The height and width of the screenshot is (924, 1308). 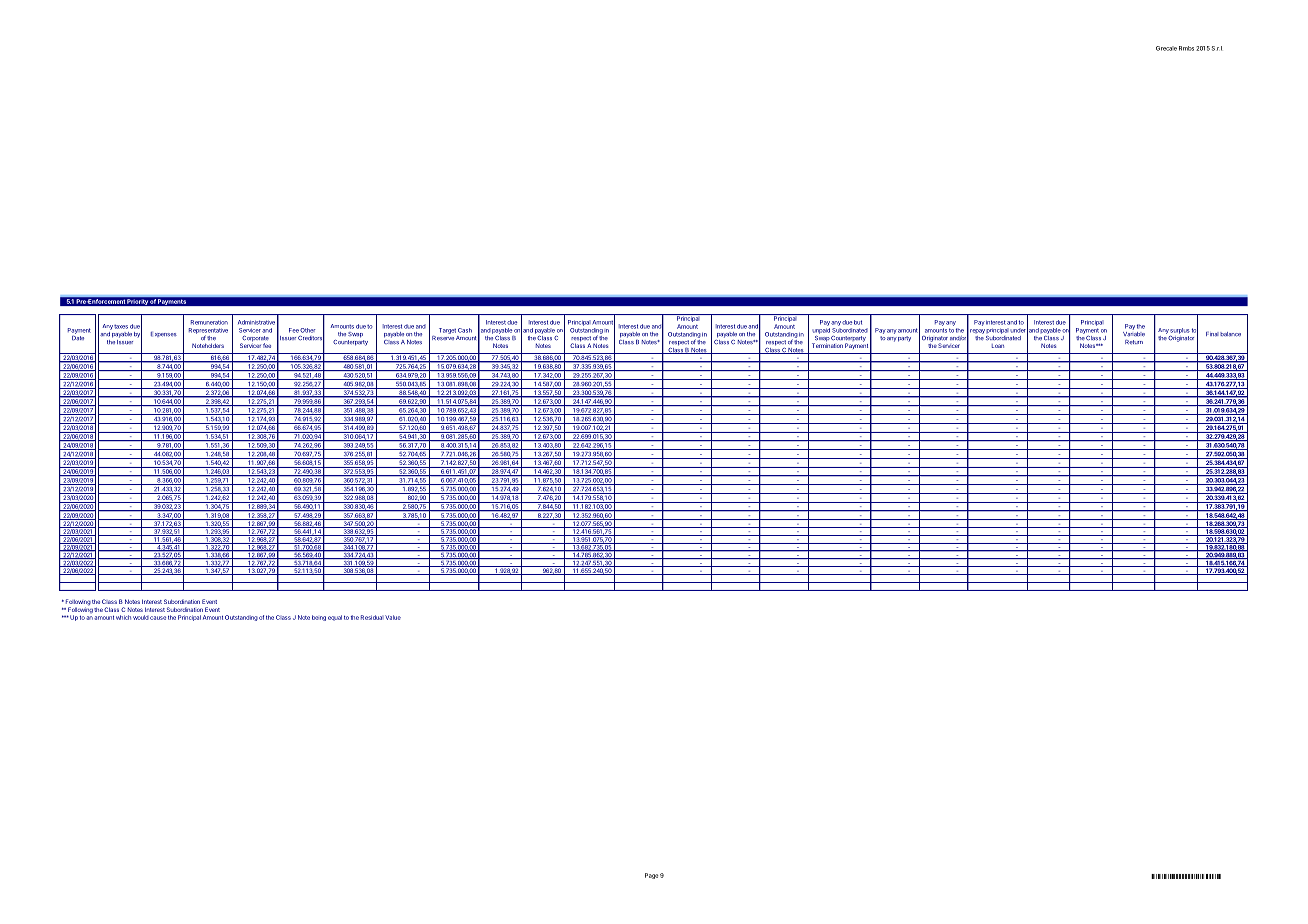 What do you see at coordinates (372, 617) in the screenshot?
I see `Residual` at bounding box center [372, 617].
